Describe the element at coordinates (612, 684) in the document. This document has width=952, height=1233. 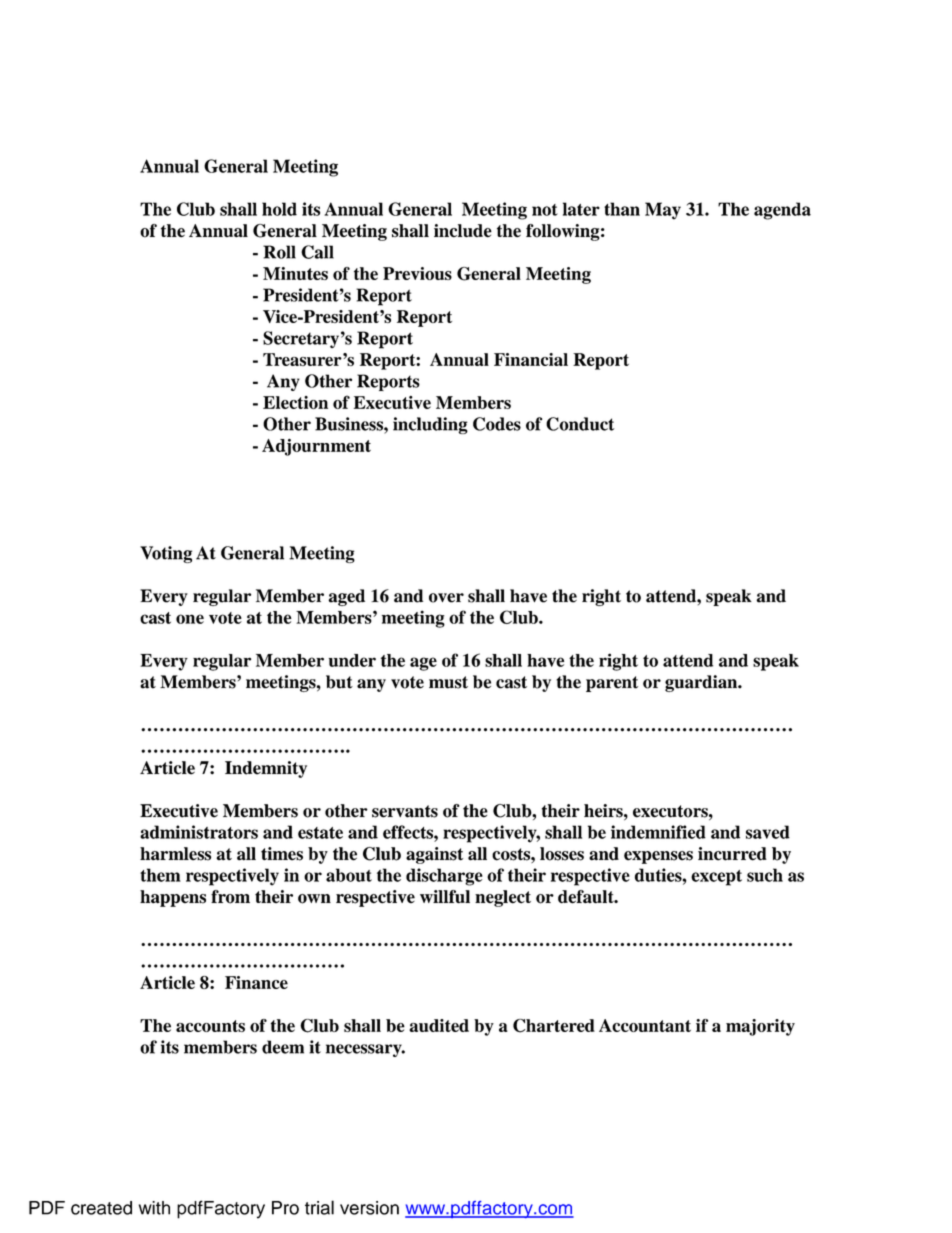
I see `parent` at that location.
